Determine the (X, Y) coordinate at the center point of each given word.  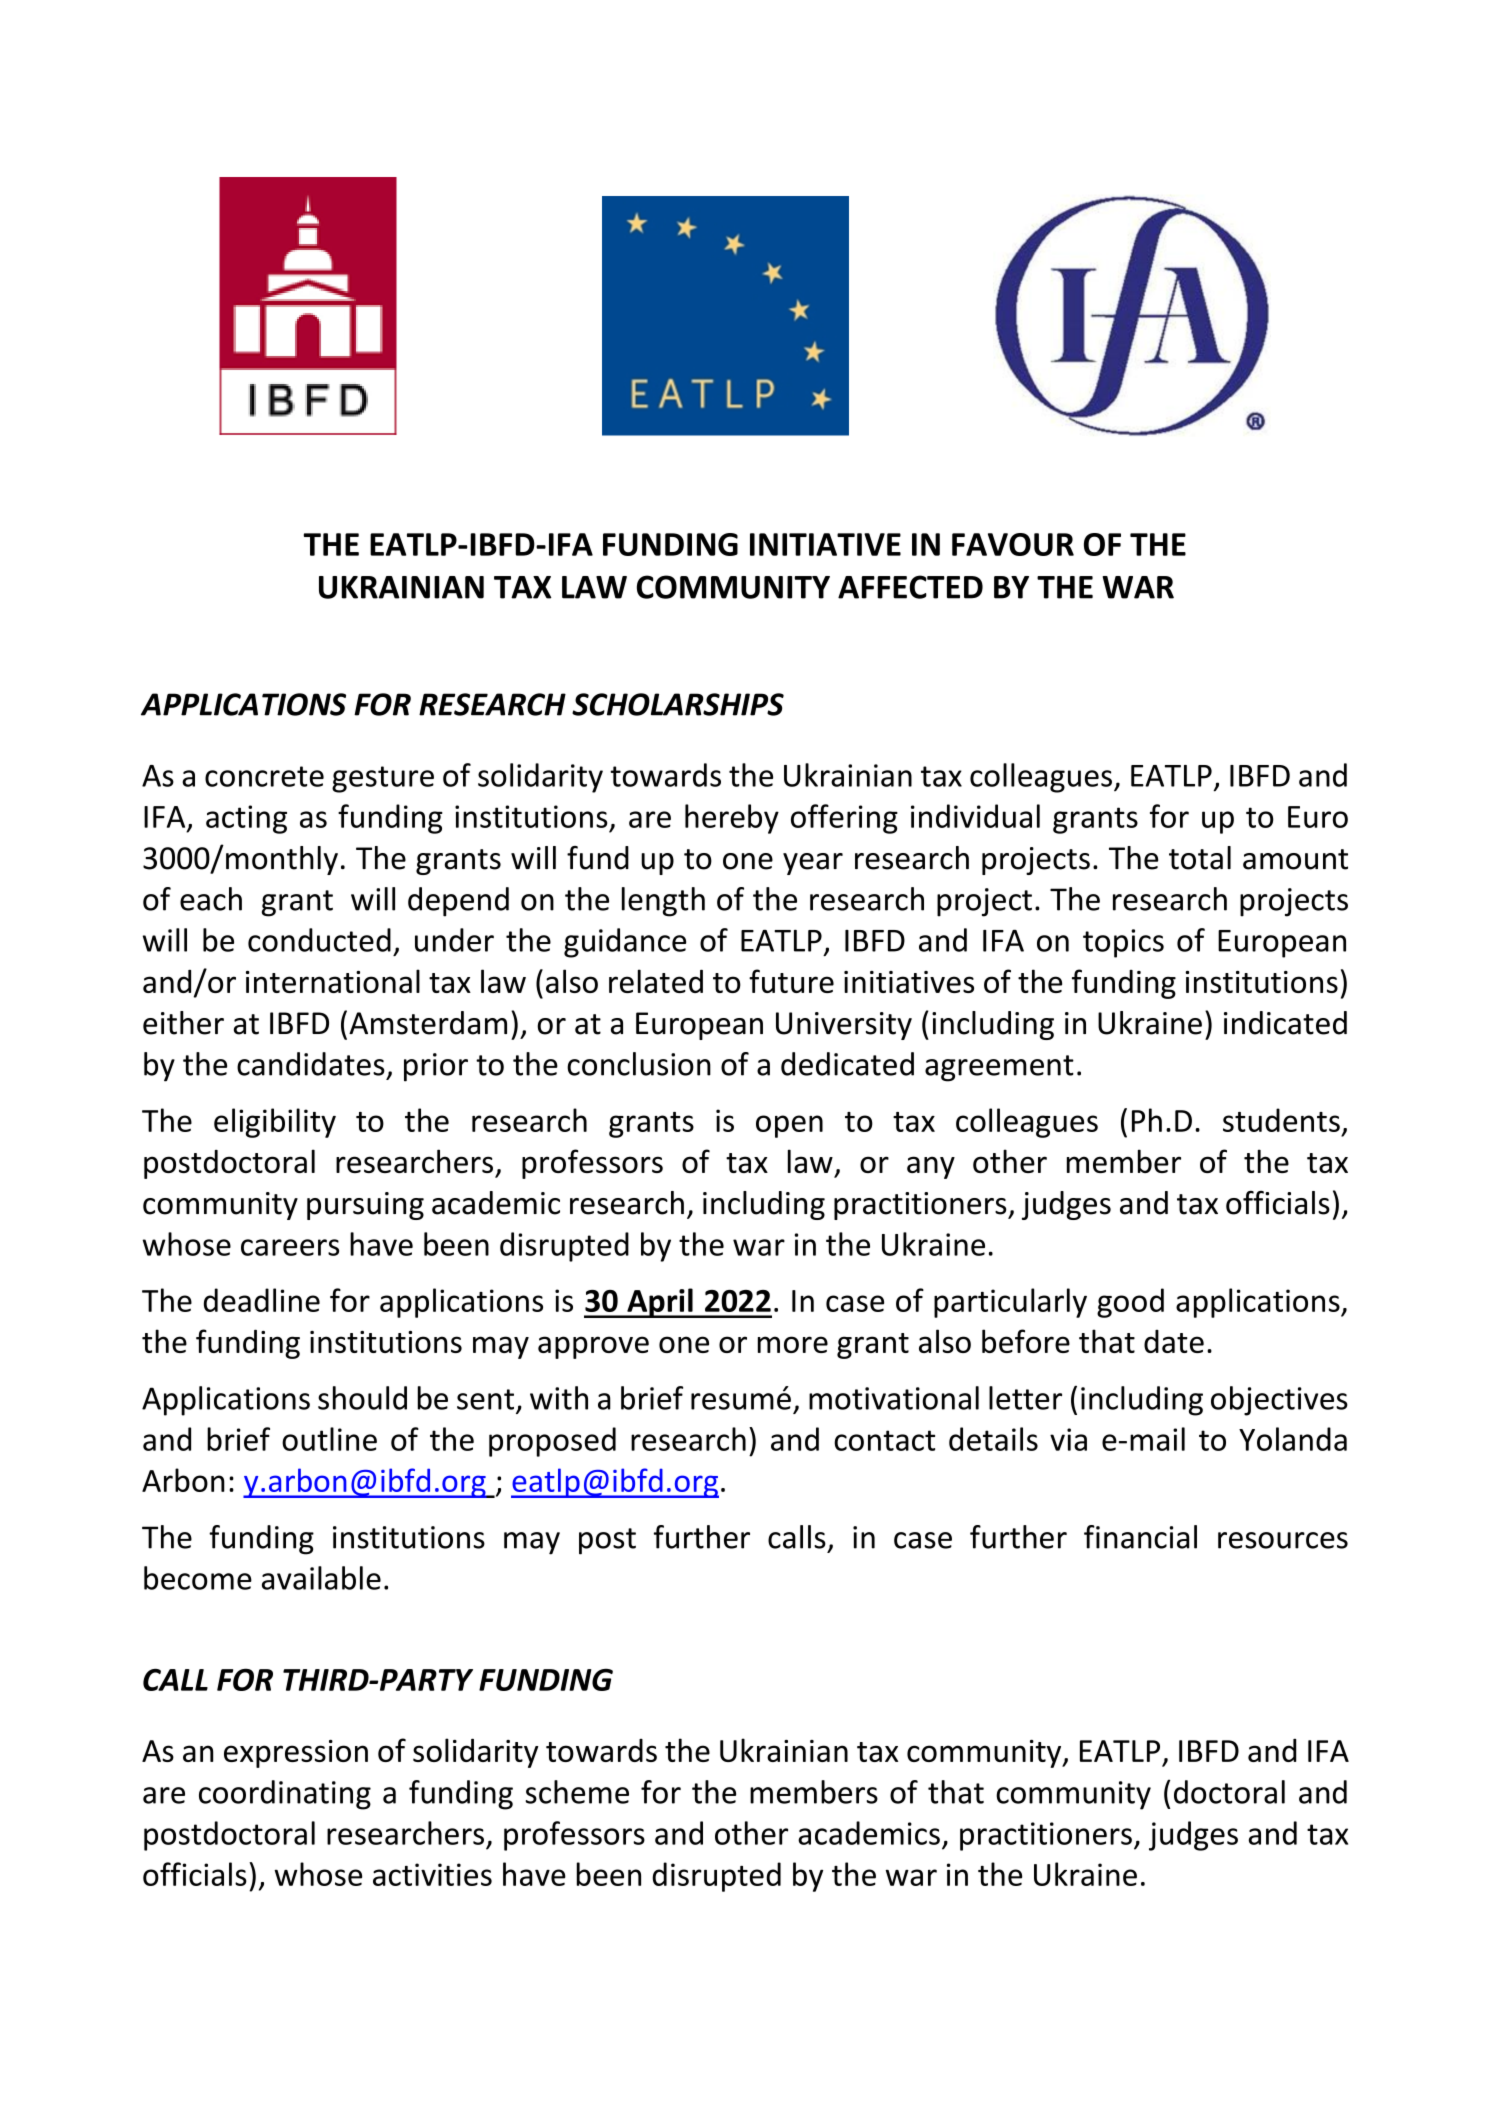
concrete (264, 776)
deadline (262, 1300)
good (1130, 1303)
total (1200, 858)
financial (1140, 1537)
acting (246, 819)
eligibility (275, 1123)
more (793, 1344)
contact (884, 1440)
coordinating (285, 1795)
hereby (732, 819)
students (1281, 1120)
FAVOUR (1013, 544)
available (321, 1578)
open (789, 1126)
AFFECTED (910, 587)
